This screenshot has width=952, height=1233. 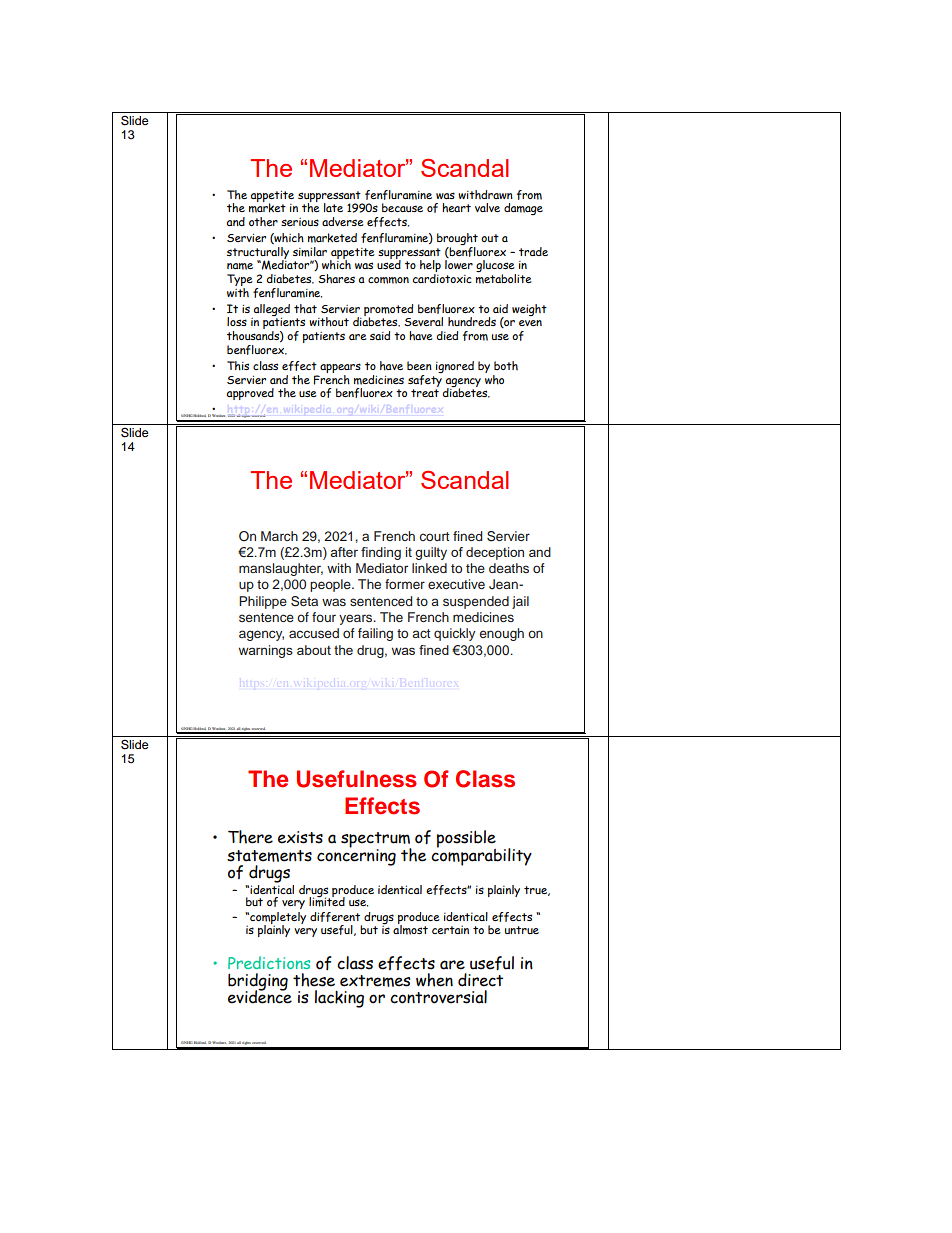 What do you see at coordinates (263, 221) in the screenshot?
I see `other` at bounding box center [263, 221].
